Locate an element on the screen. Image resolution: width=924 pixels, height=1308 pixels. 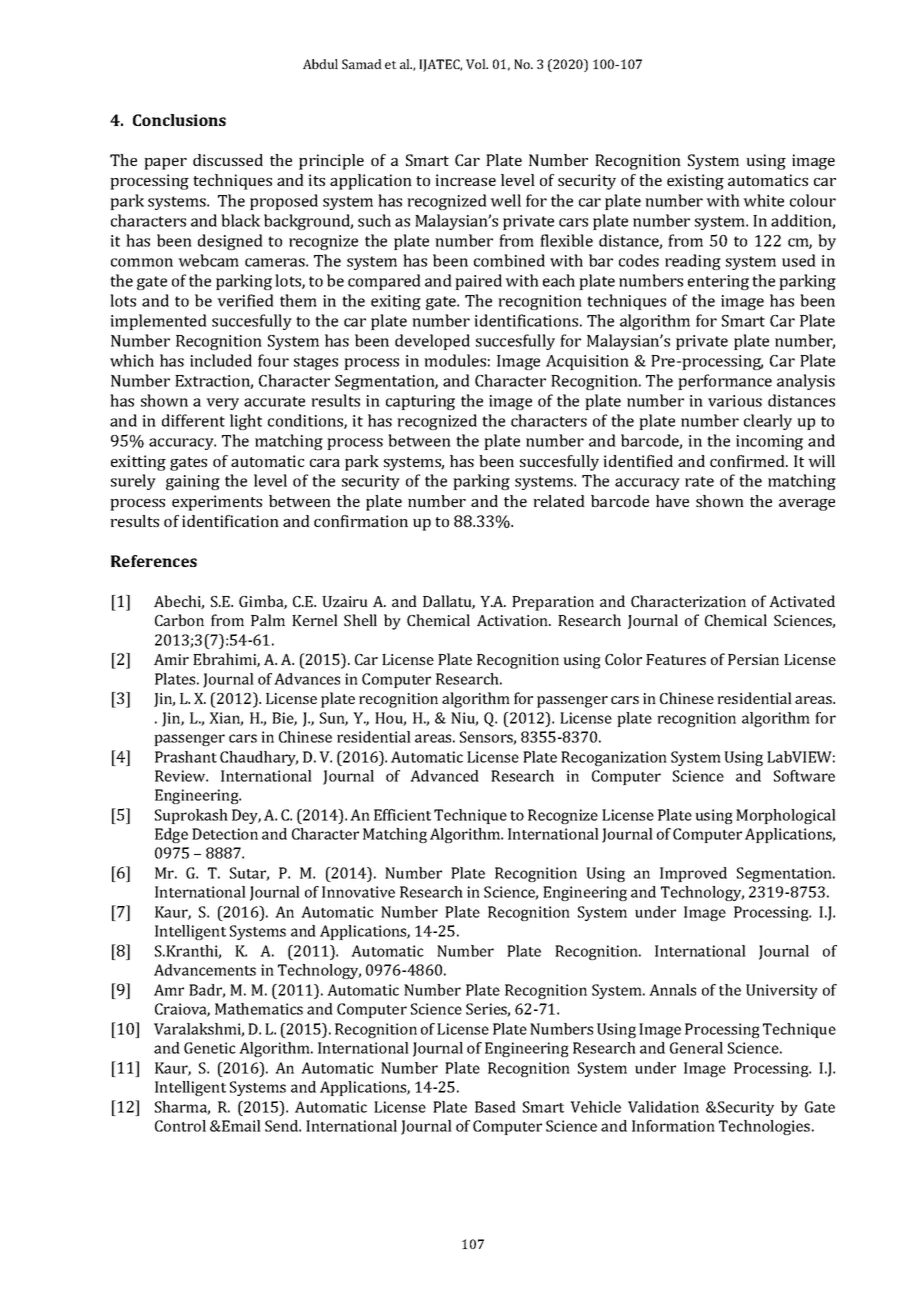
Prashant is located at coordinates (186, 757).
